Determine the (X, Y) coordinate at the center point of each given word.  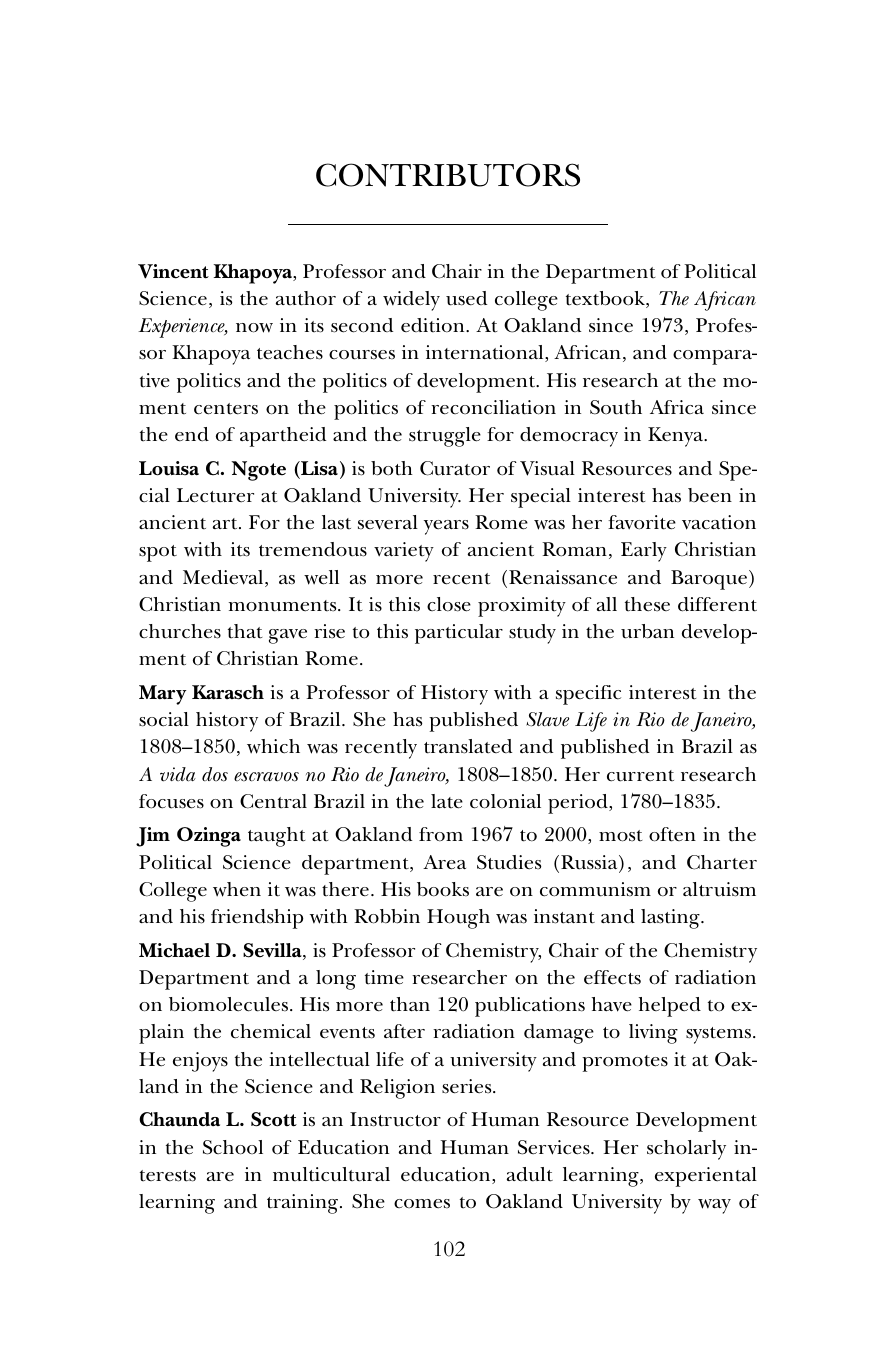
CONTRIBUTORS (448, 175)
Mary (162, 695)
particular (459, 634)
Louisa (169, 468)
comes (422, 1204)
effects (612, 977)
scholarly (686, 1150)
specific (588, 695)
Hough (458, 919)
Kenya (677, 437)
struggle (445, 437)
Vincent (173, 271)
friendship (257, 919)
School (233, 1147)
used (466, 298)
